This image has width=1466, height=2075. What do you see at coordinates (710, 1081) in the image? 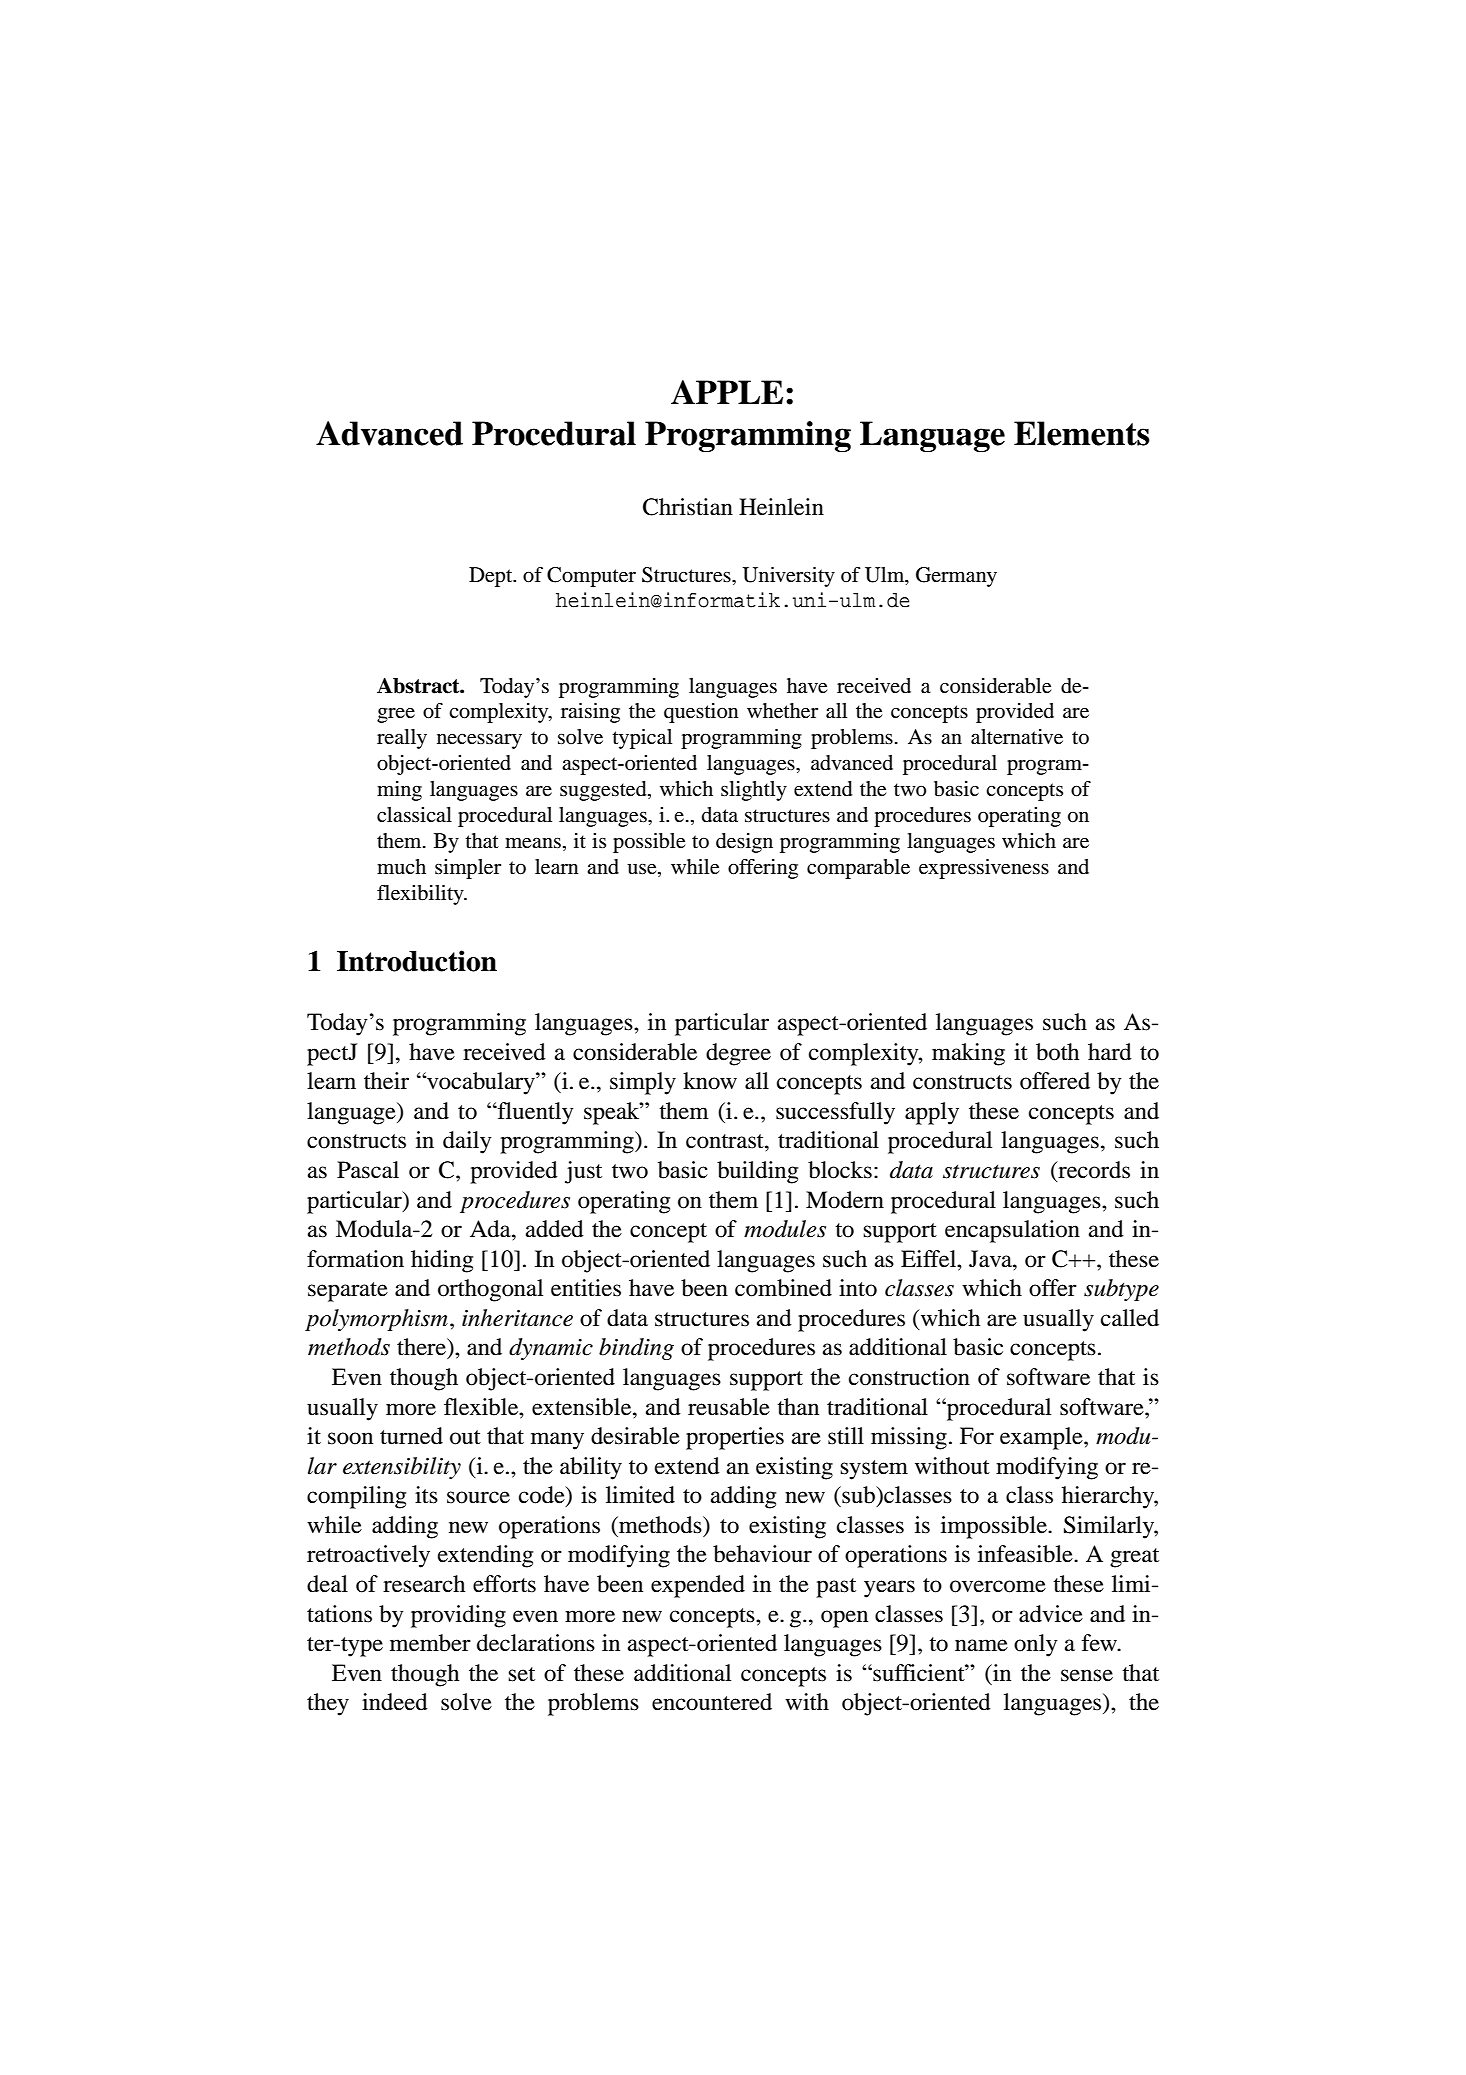
I see `know` at bounding box center [710, 1081].
